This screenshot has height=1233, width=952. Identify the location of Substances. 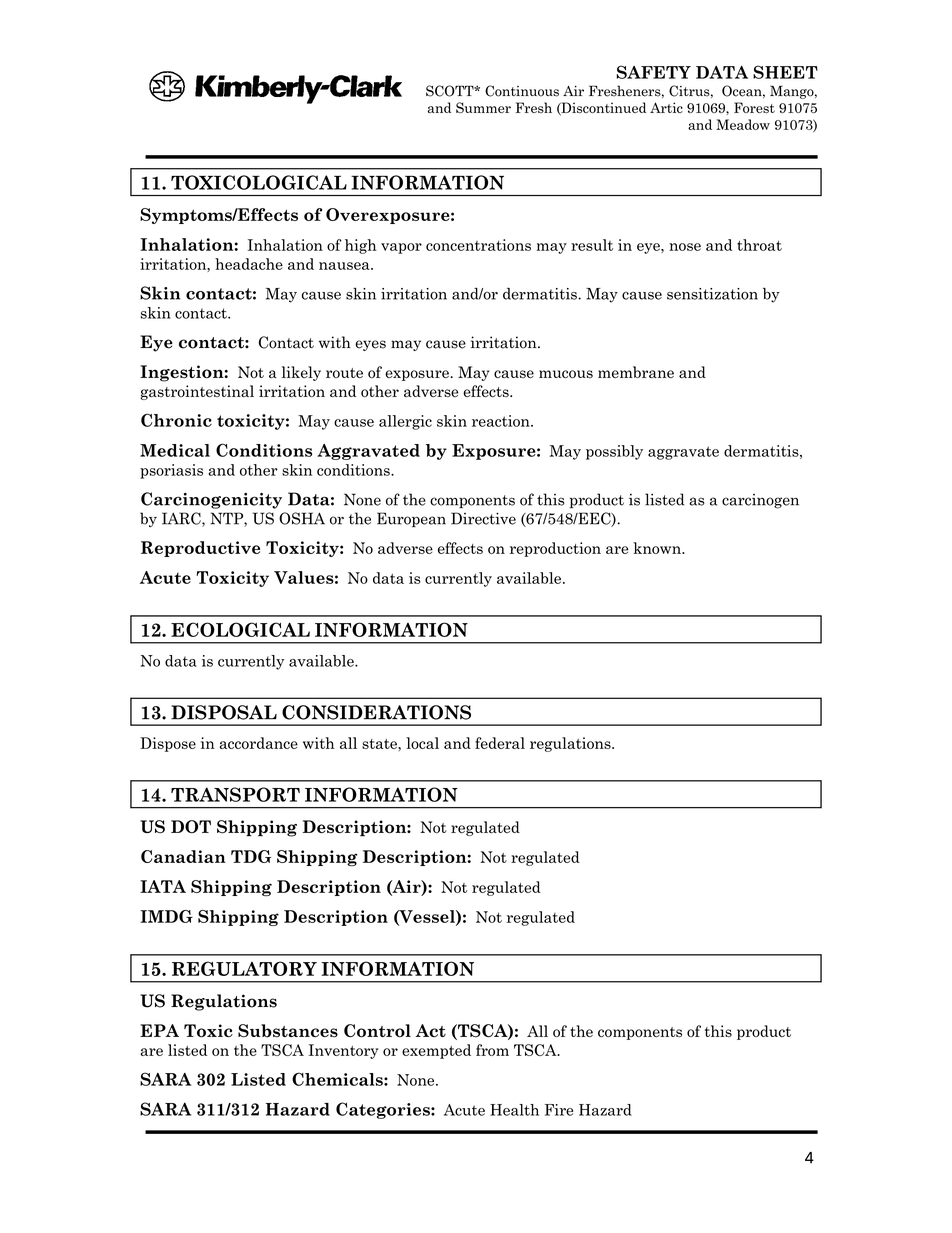
(288, 1031).
